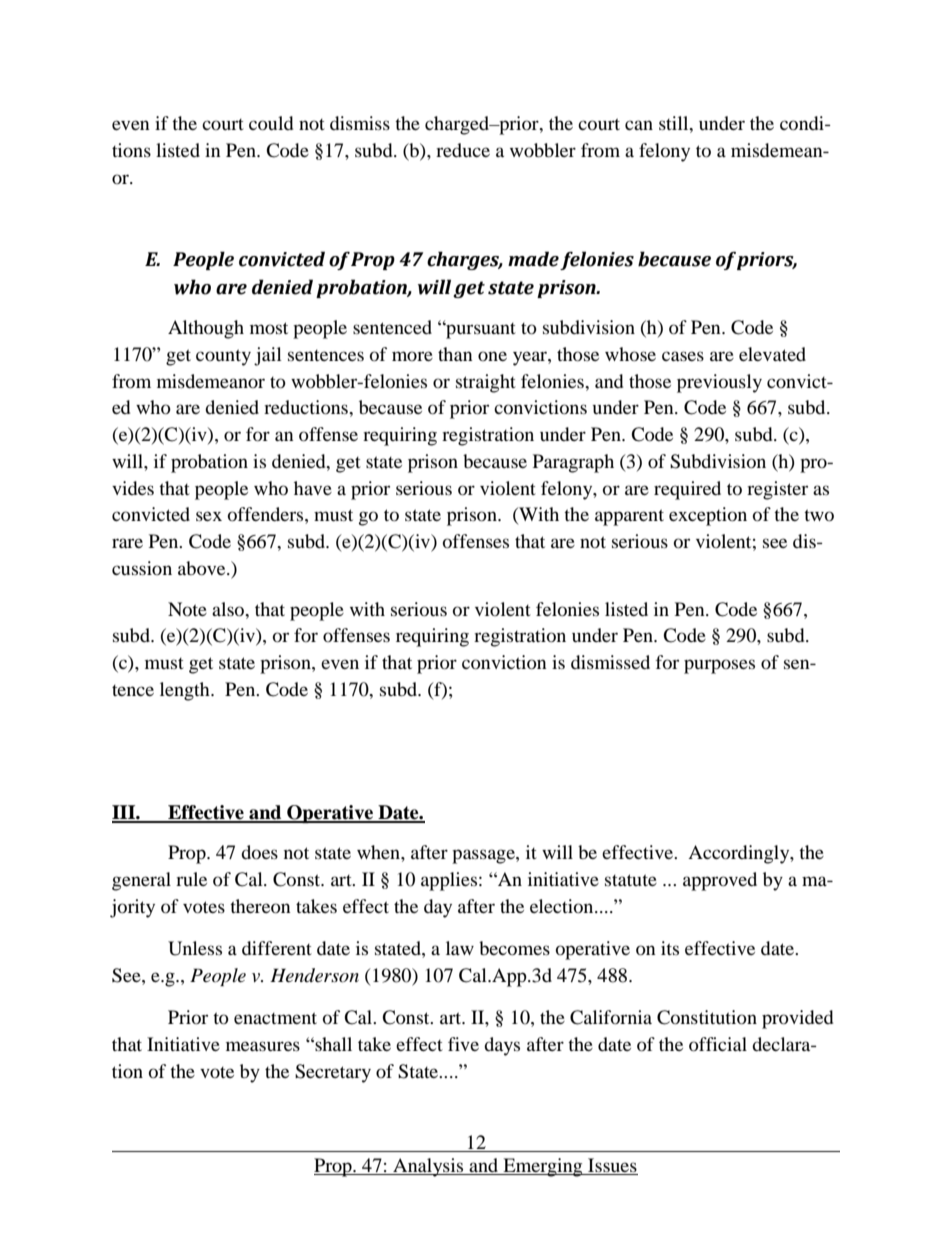 Image resolution: width=952 pixels, height=1233 pixels. What do you see at coordinates (639, 125) in the screenshot?
I see `can` at bounding box center [639, 125].
